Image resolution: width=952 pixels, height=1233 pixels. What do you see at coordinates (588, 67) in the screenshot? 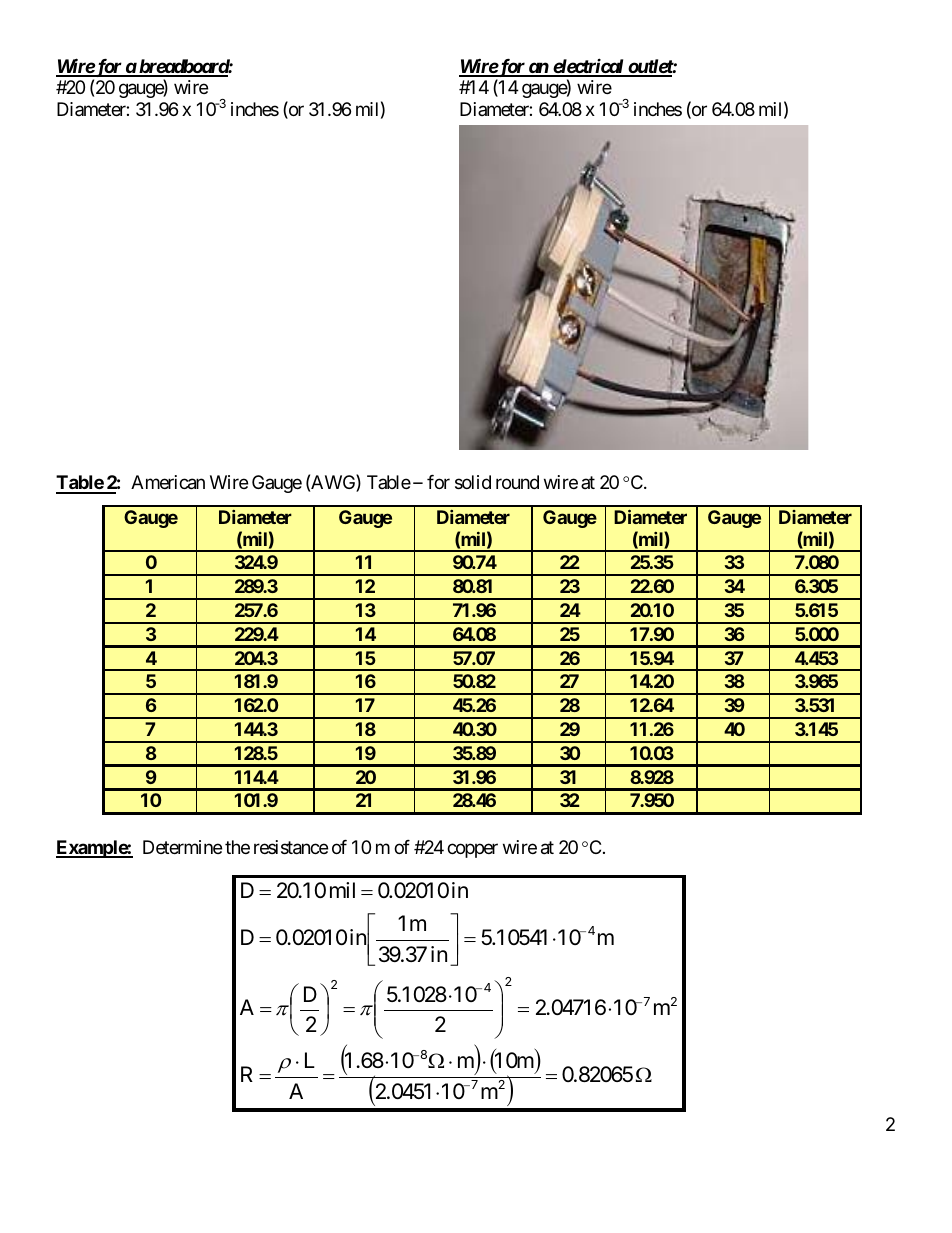
I see `electrical` at bounding box center [588, 67].
